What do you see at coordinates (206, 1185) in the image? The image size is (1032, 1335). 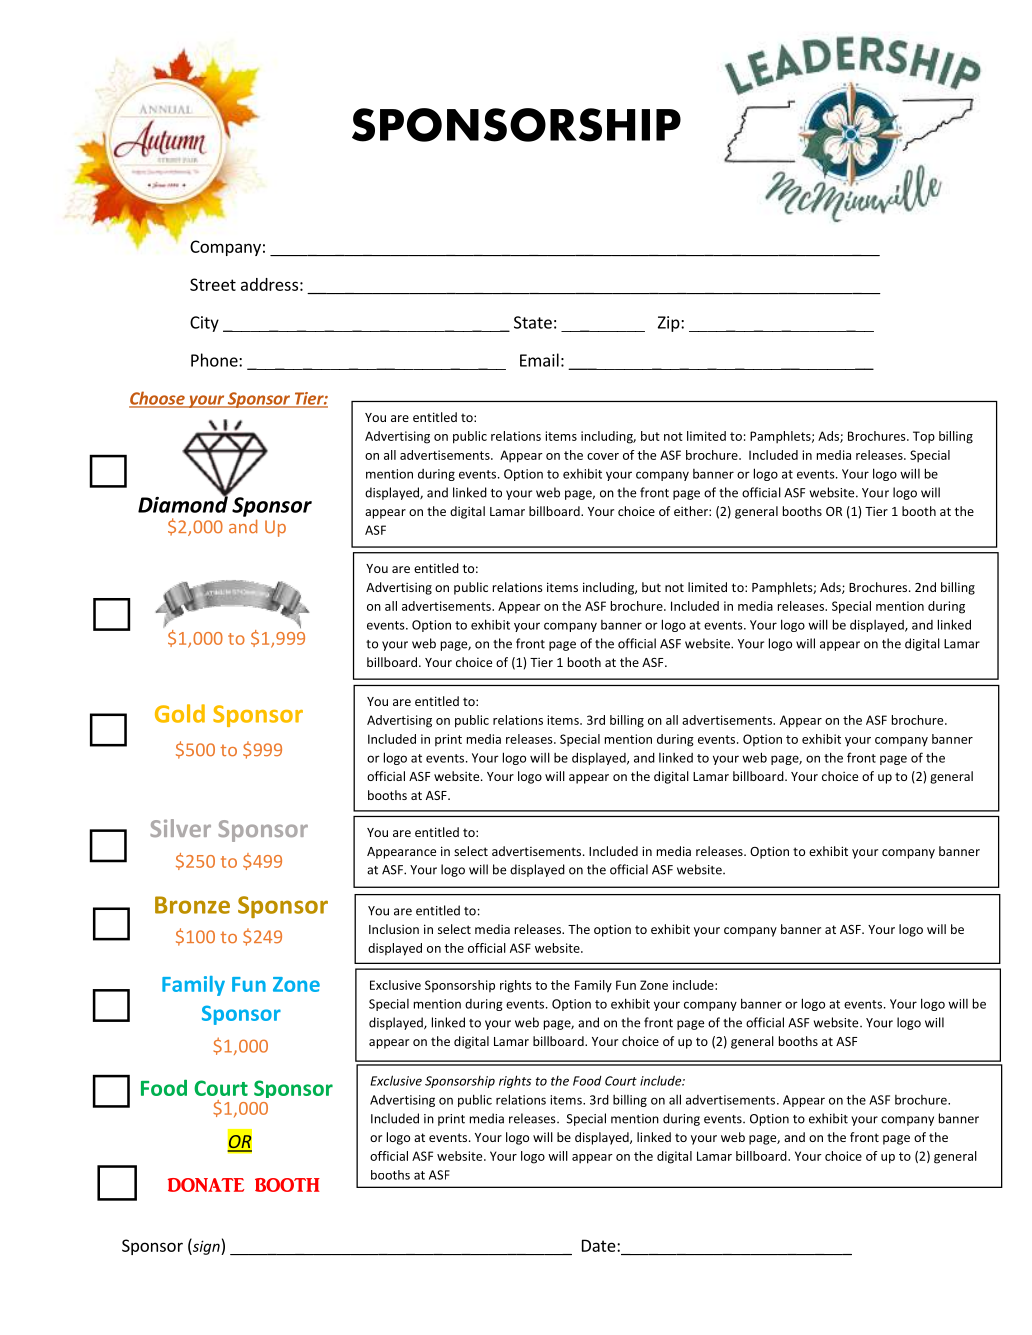 I see `DONATE` at bounding box center [206, 1185].
